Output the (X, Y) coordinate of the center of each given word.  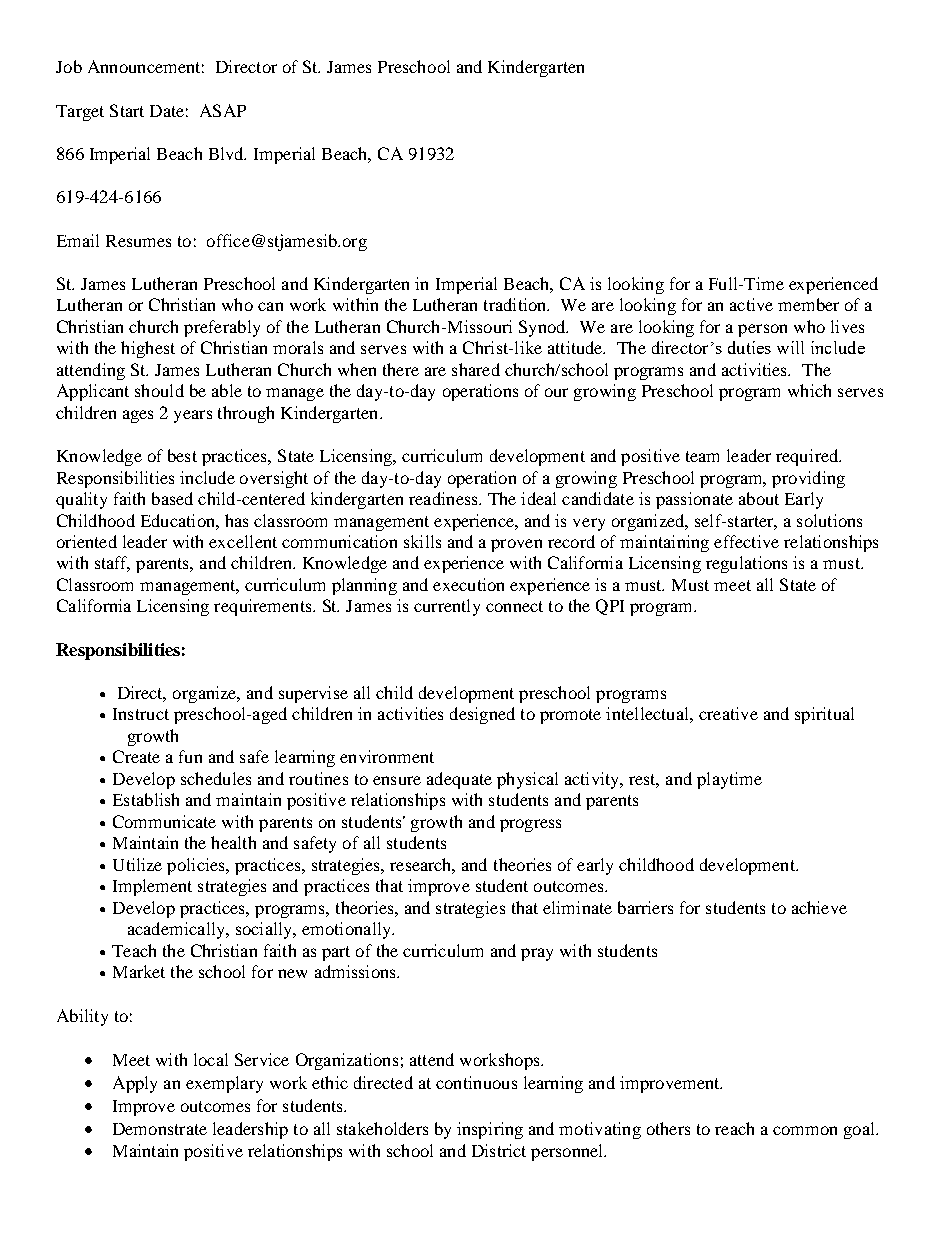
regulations (746, 564)
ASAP (223, 110)
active (751, 304)
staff (112, 564)
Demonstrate (160, 1129)
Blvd (227, 153)
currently (447, 607)
